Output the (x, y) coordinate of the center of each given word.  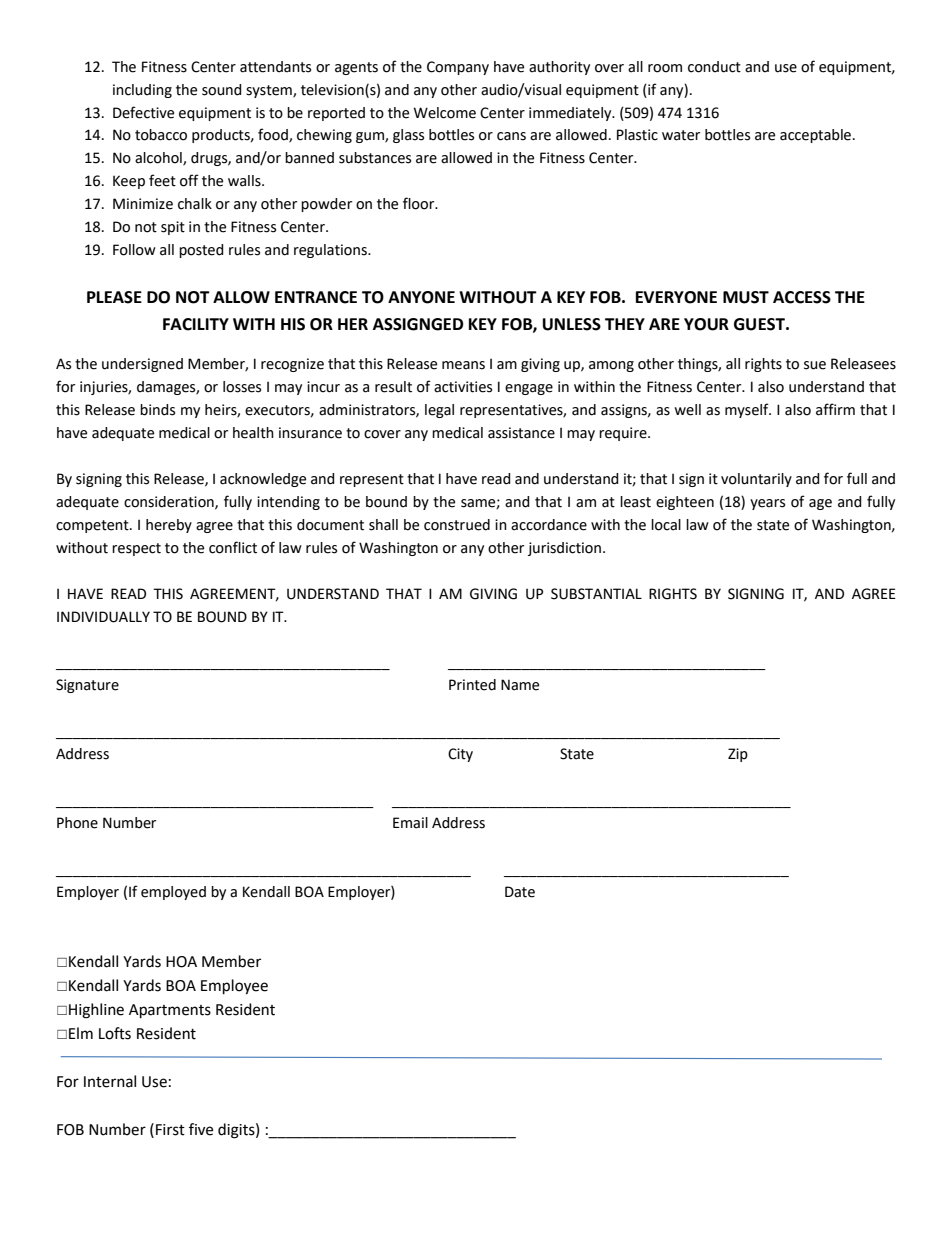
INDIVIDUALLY (103, 617)
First (170, 1130)
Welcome (445, 113)
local (666, 525)
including (142, 91)
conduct (714, 67)
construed (457, 525)
